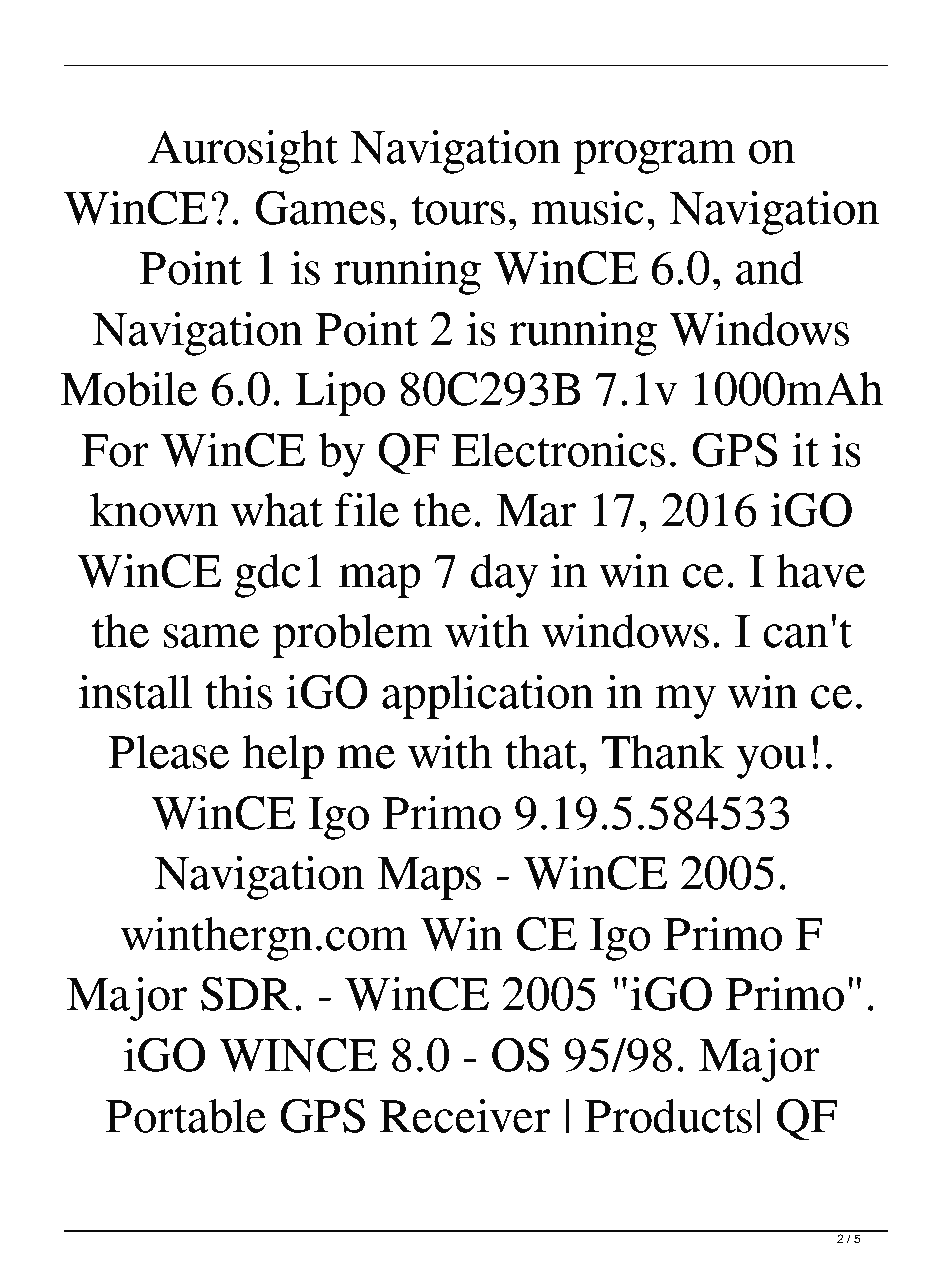  What do you see at coordinates (465, 1115) in the screenshot?
I see `Receiver` at bounding box center [465, 1115].
